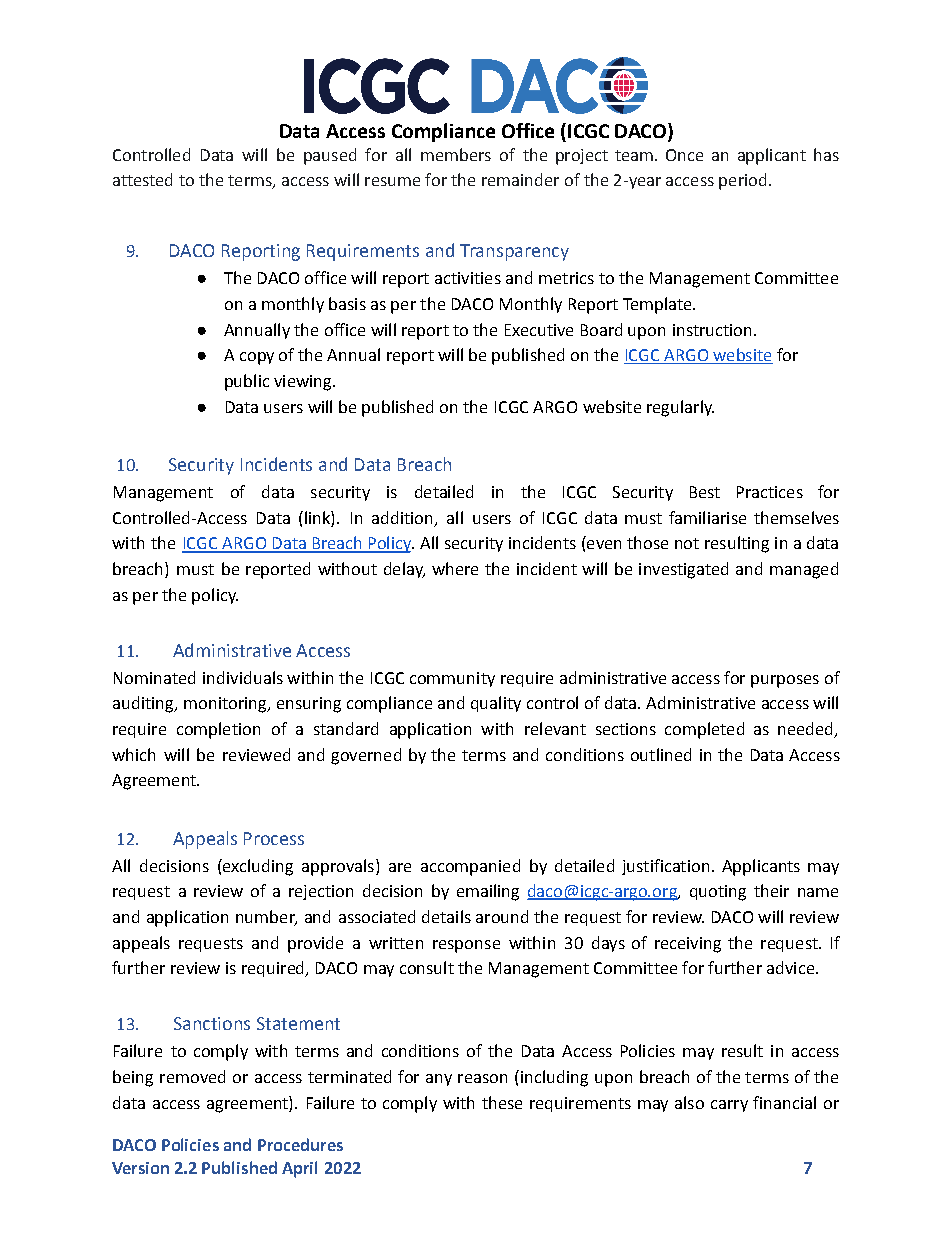  I want to click on Procedures, so click(300, 1144).
